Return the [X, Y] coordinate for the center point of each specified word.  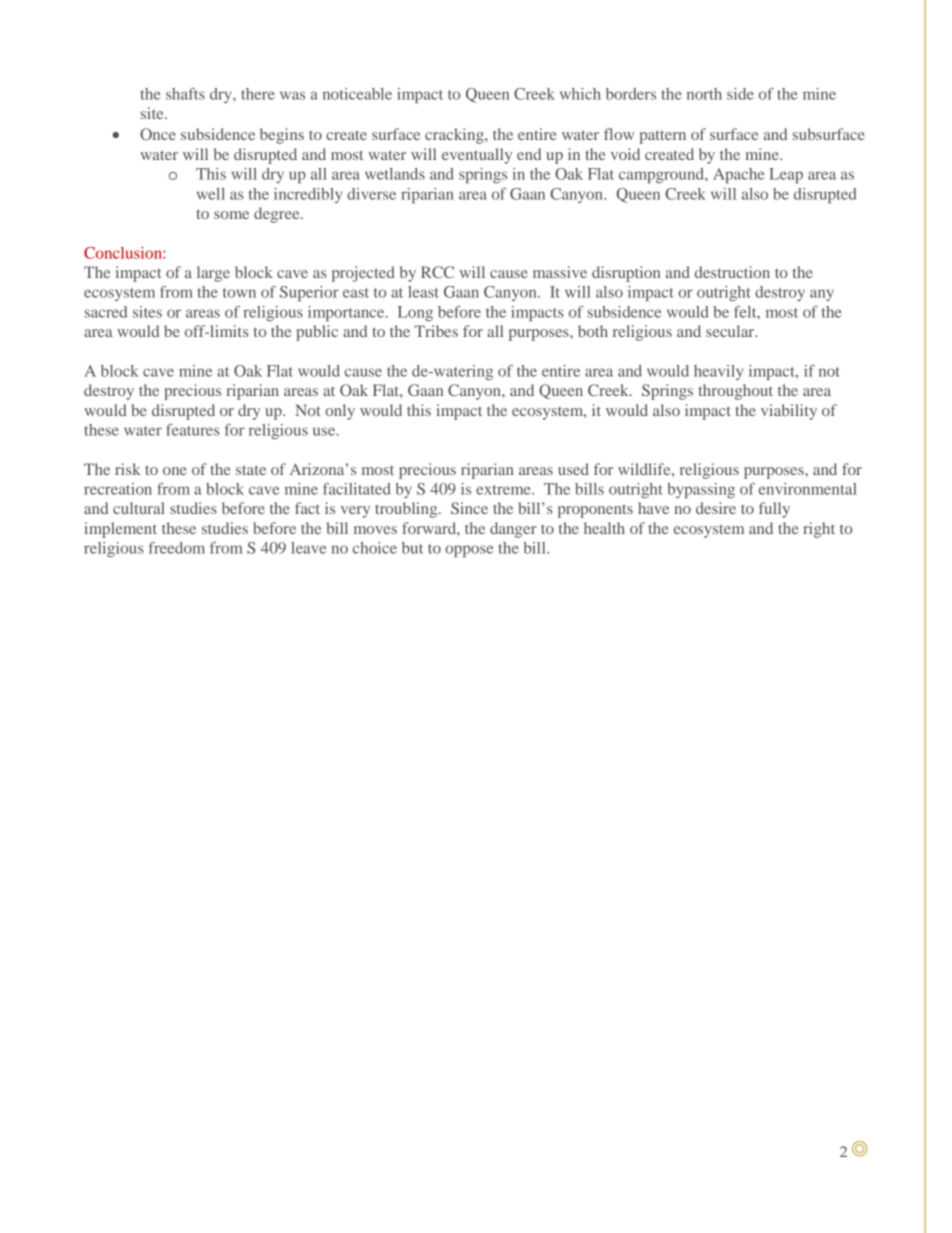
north [704, 94]
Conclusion [124, 253]
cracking [455, 136]
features [193, 430]
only [340, 412]
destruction [732, 272]
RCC [437, 272]
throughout [735, 392]
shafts [185, 94]
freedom [177, 548]
